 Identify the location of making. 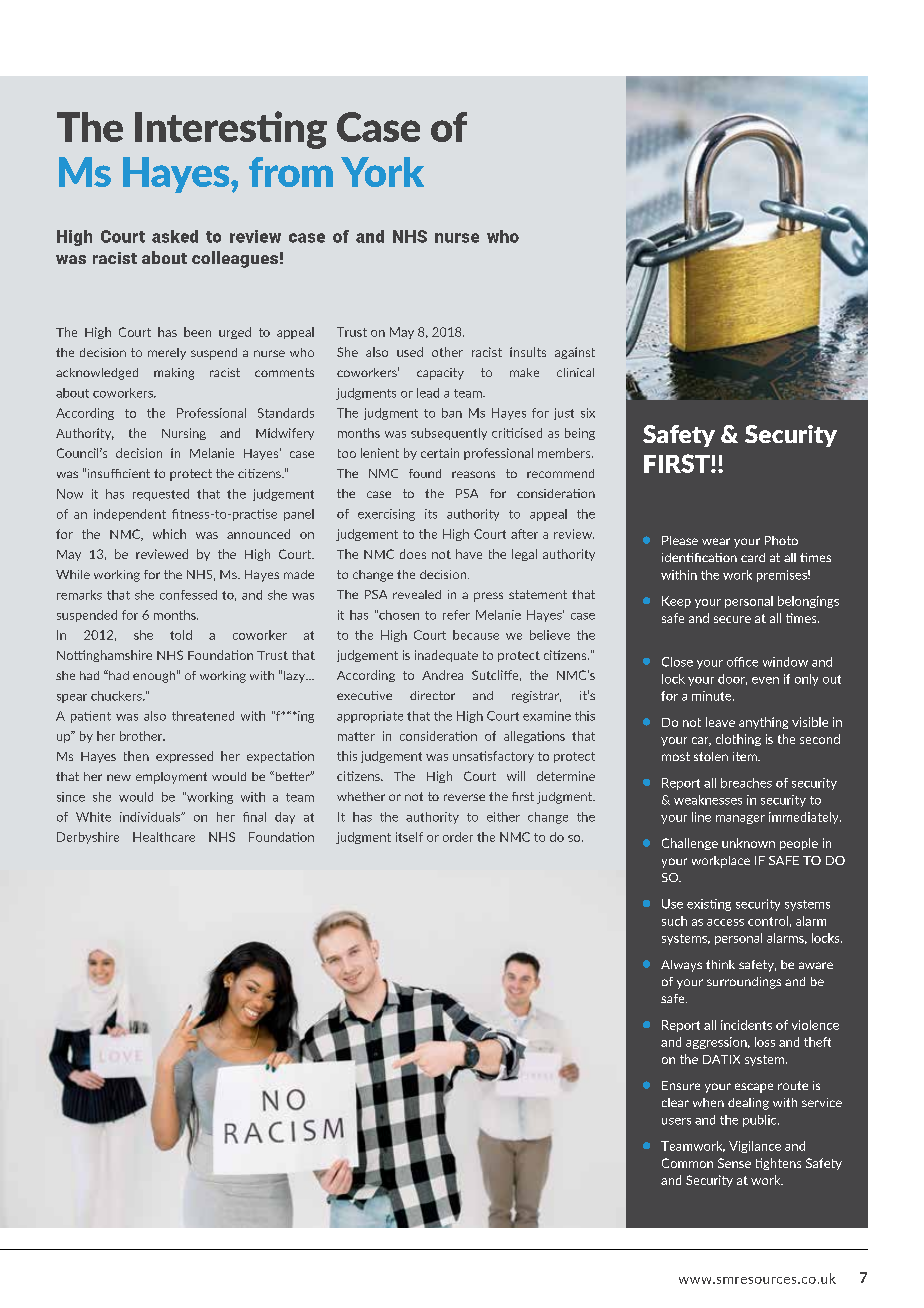
(174, 374).
